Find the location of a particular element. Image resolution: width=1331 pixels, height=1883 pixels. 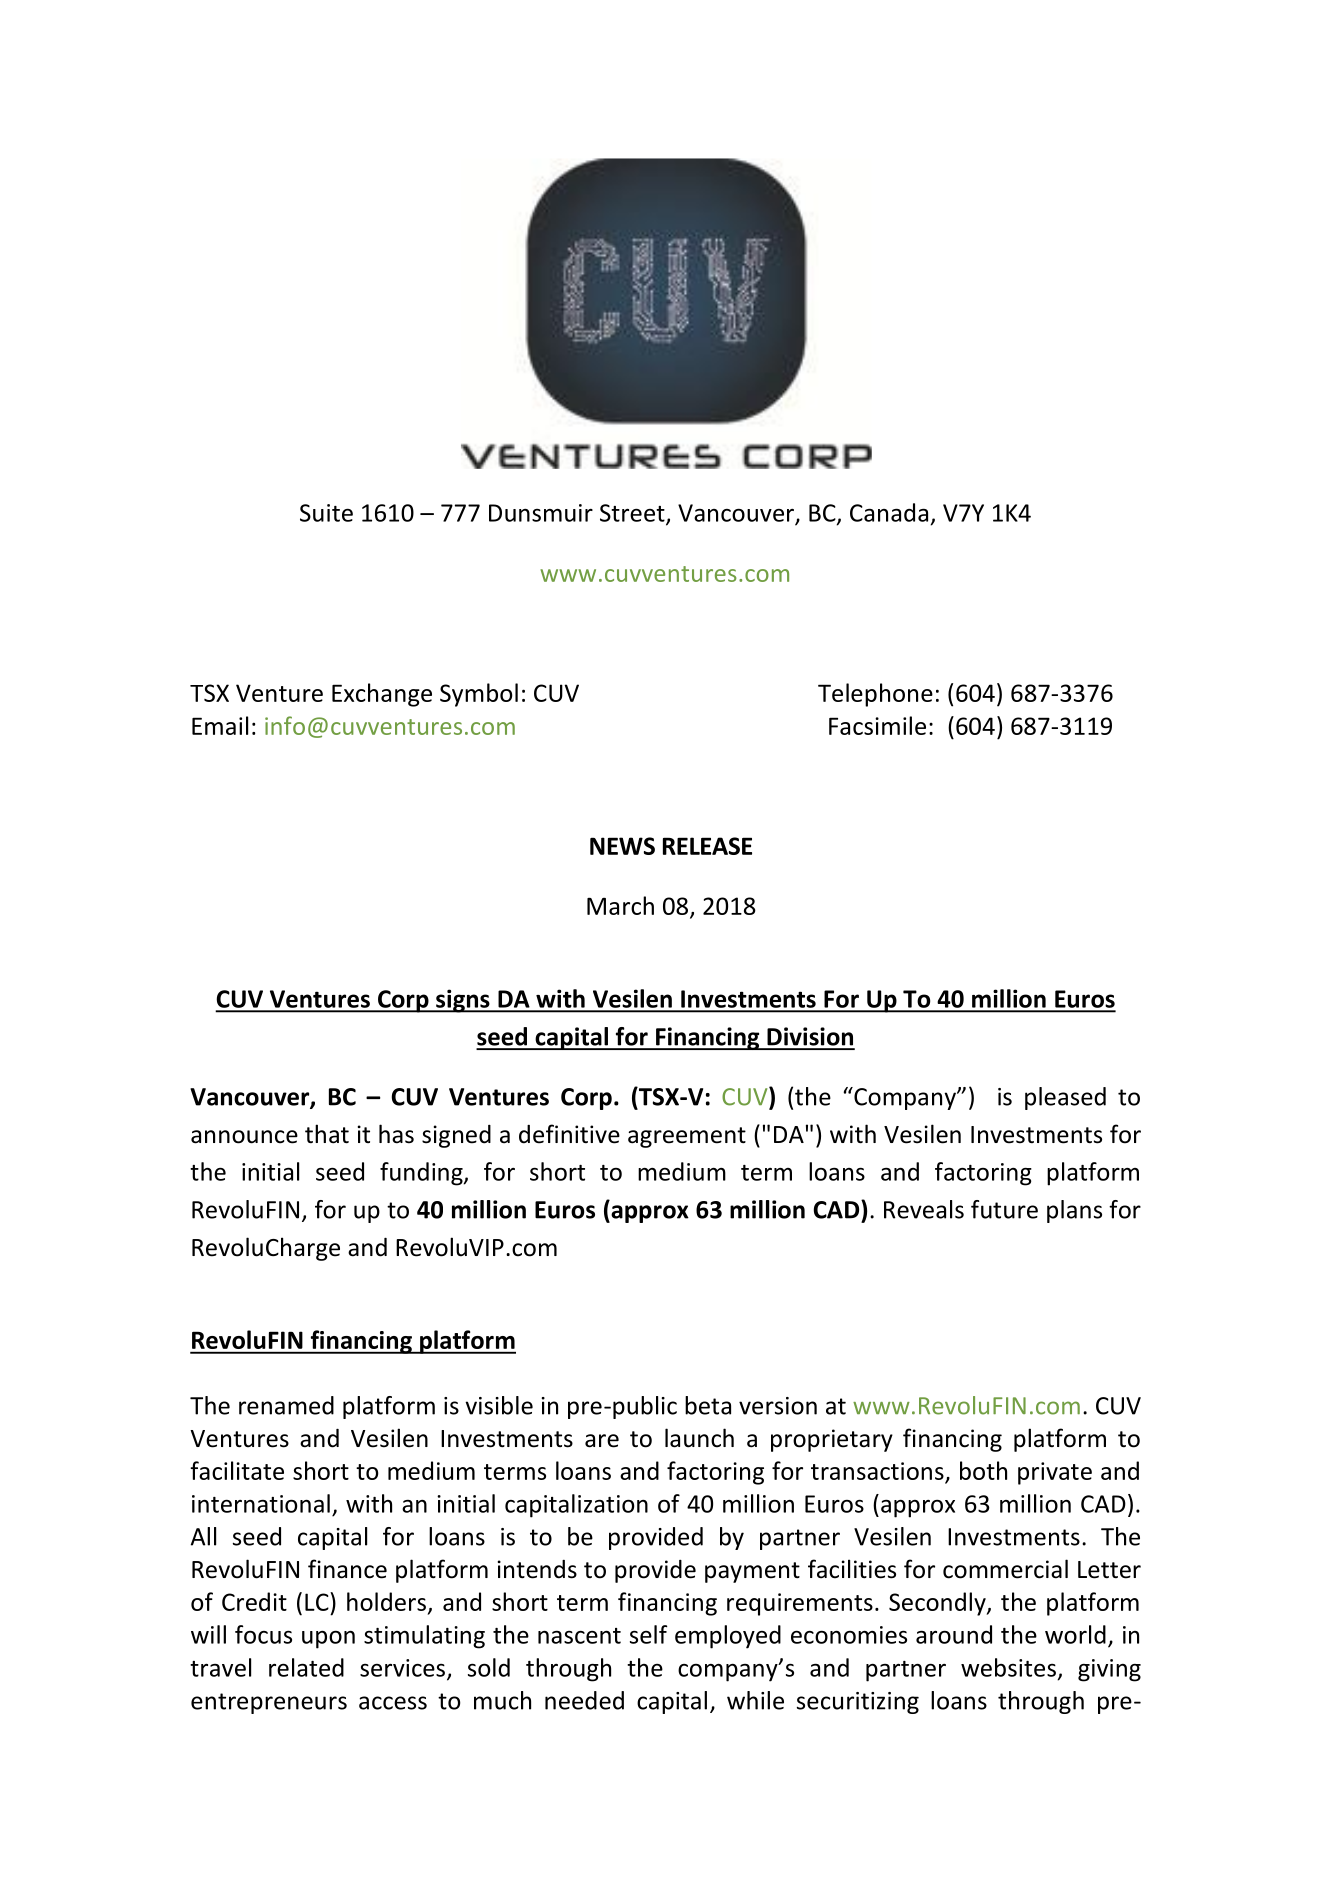

beta is located at coordinates (708, 1405).
